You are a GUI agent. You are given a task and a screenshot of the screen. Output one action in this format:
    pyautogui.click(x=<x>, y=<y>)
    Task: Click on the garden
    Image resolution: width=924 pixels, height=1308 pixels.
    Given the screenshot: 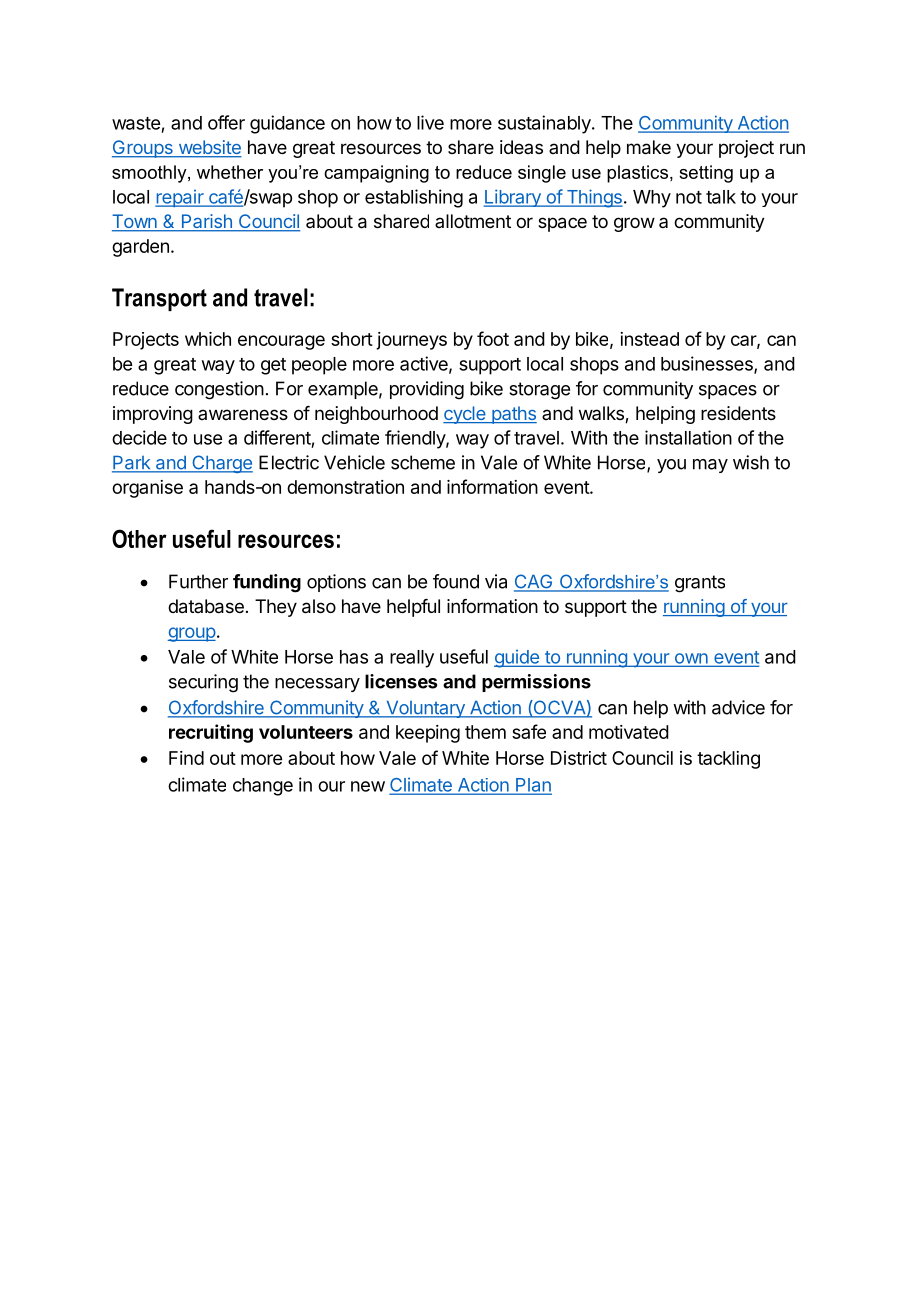 What is the action you would take?
    pyautogui.click(x=140, y=248)
